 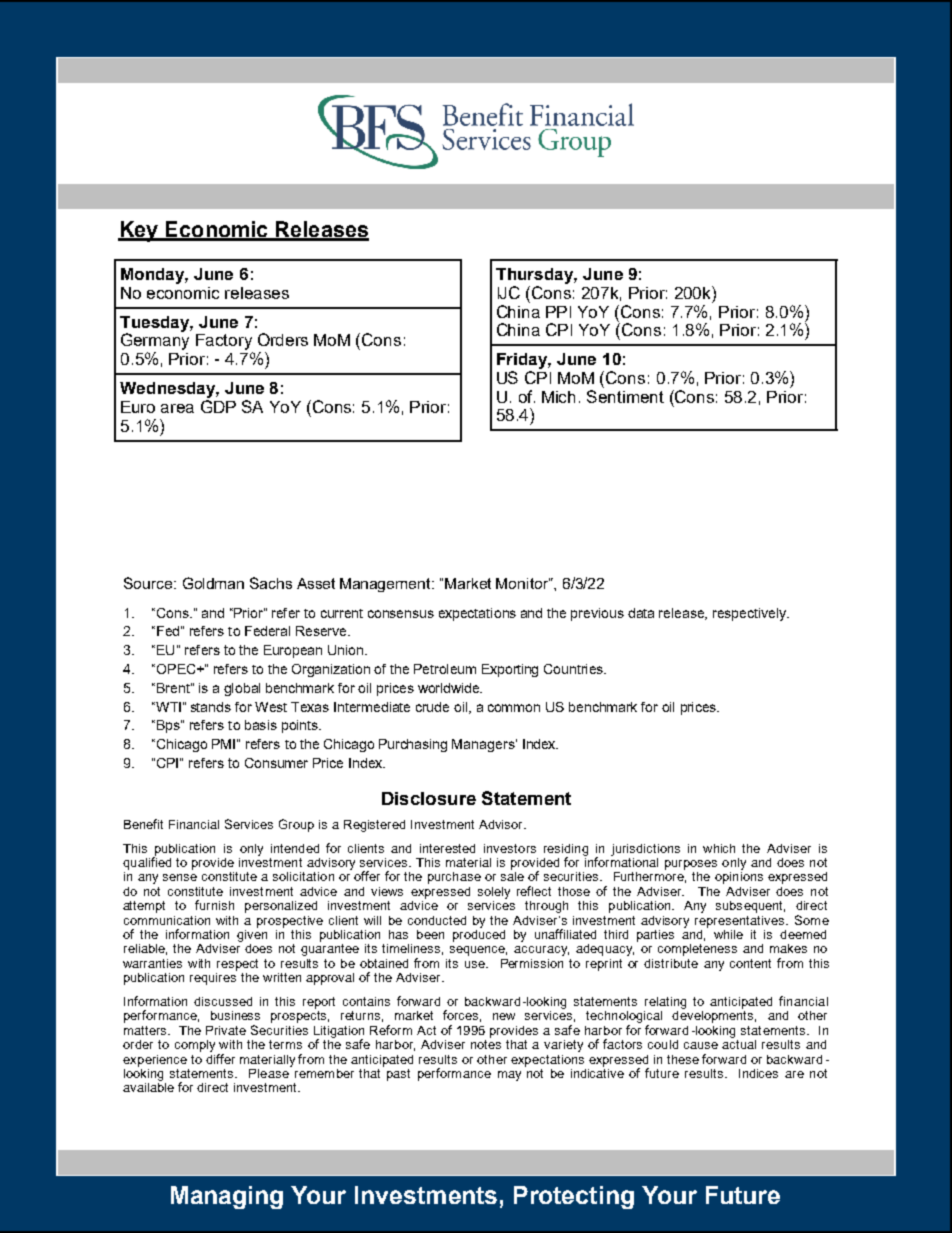 I want to click on Goldman, so click(x=213, y=583).
